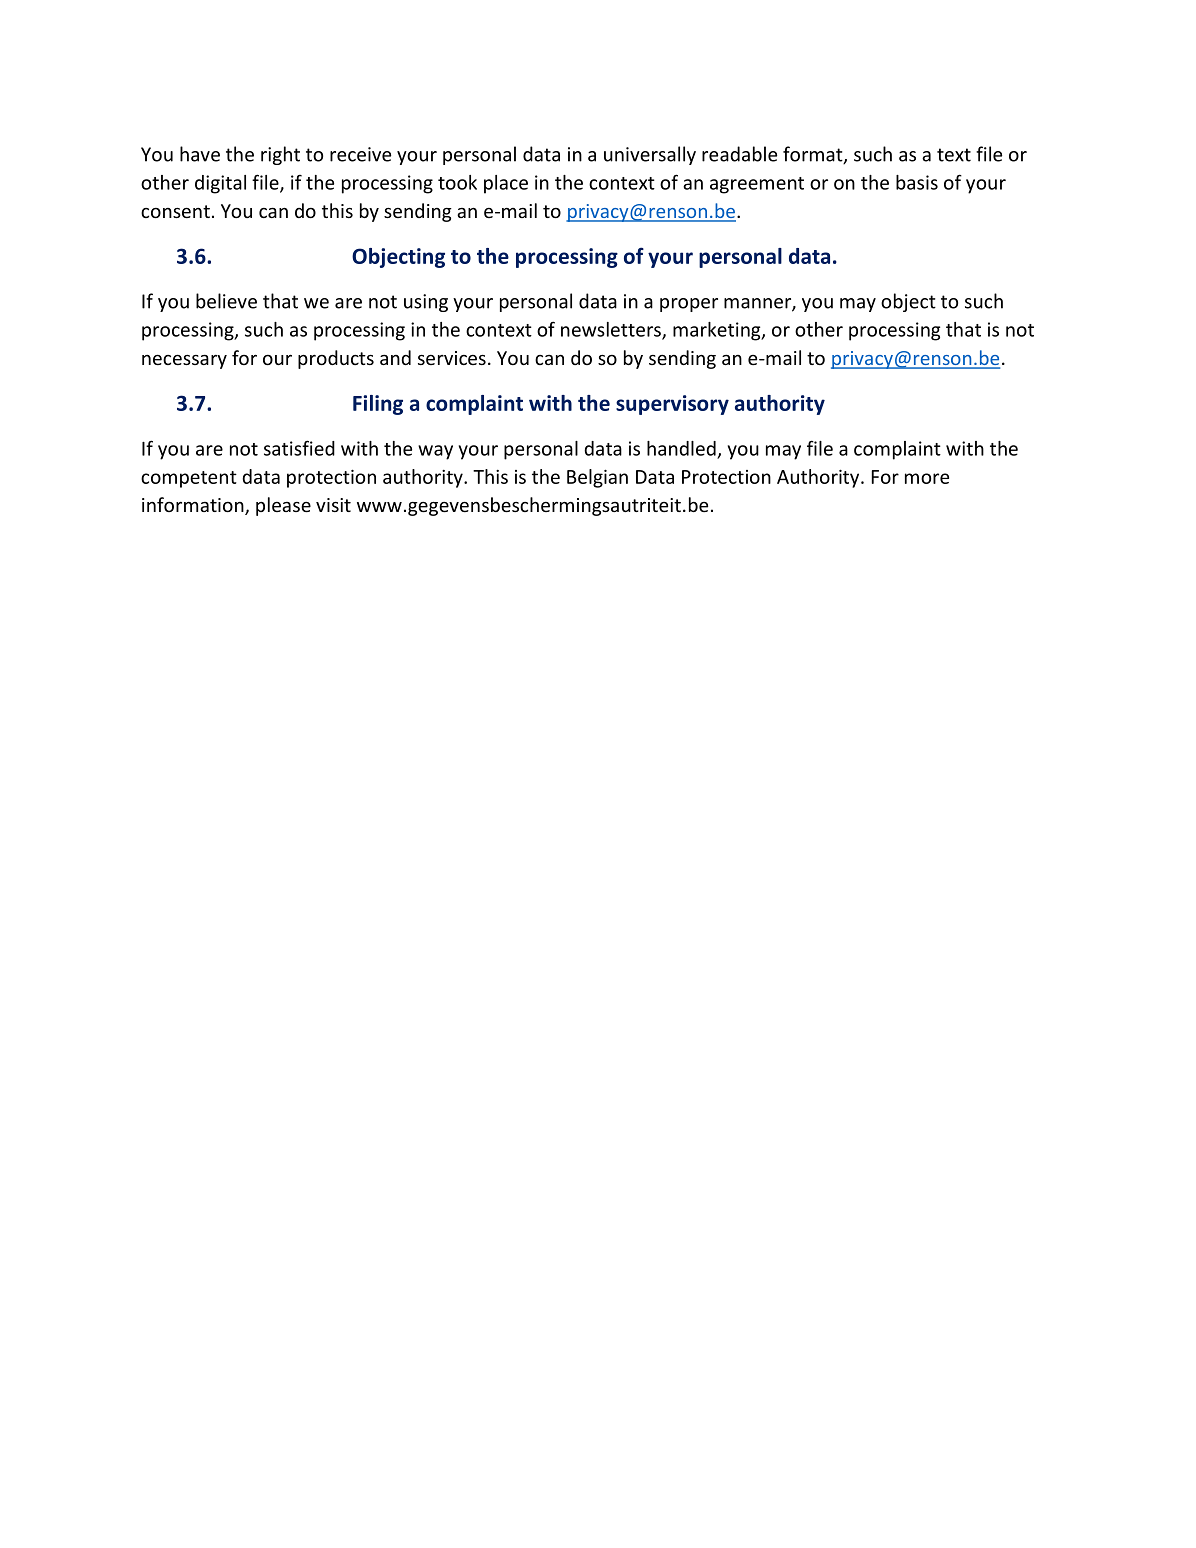 The width and height of the image is (1196, 1548). I want to click on proper, so click(689, 305).
